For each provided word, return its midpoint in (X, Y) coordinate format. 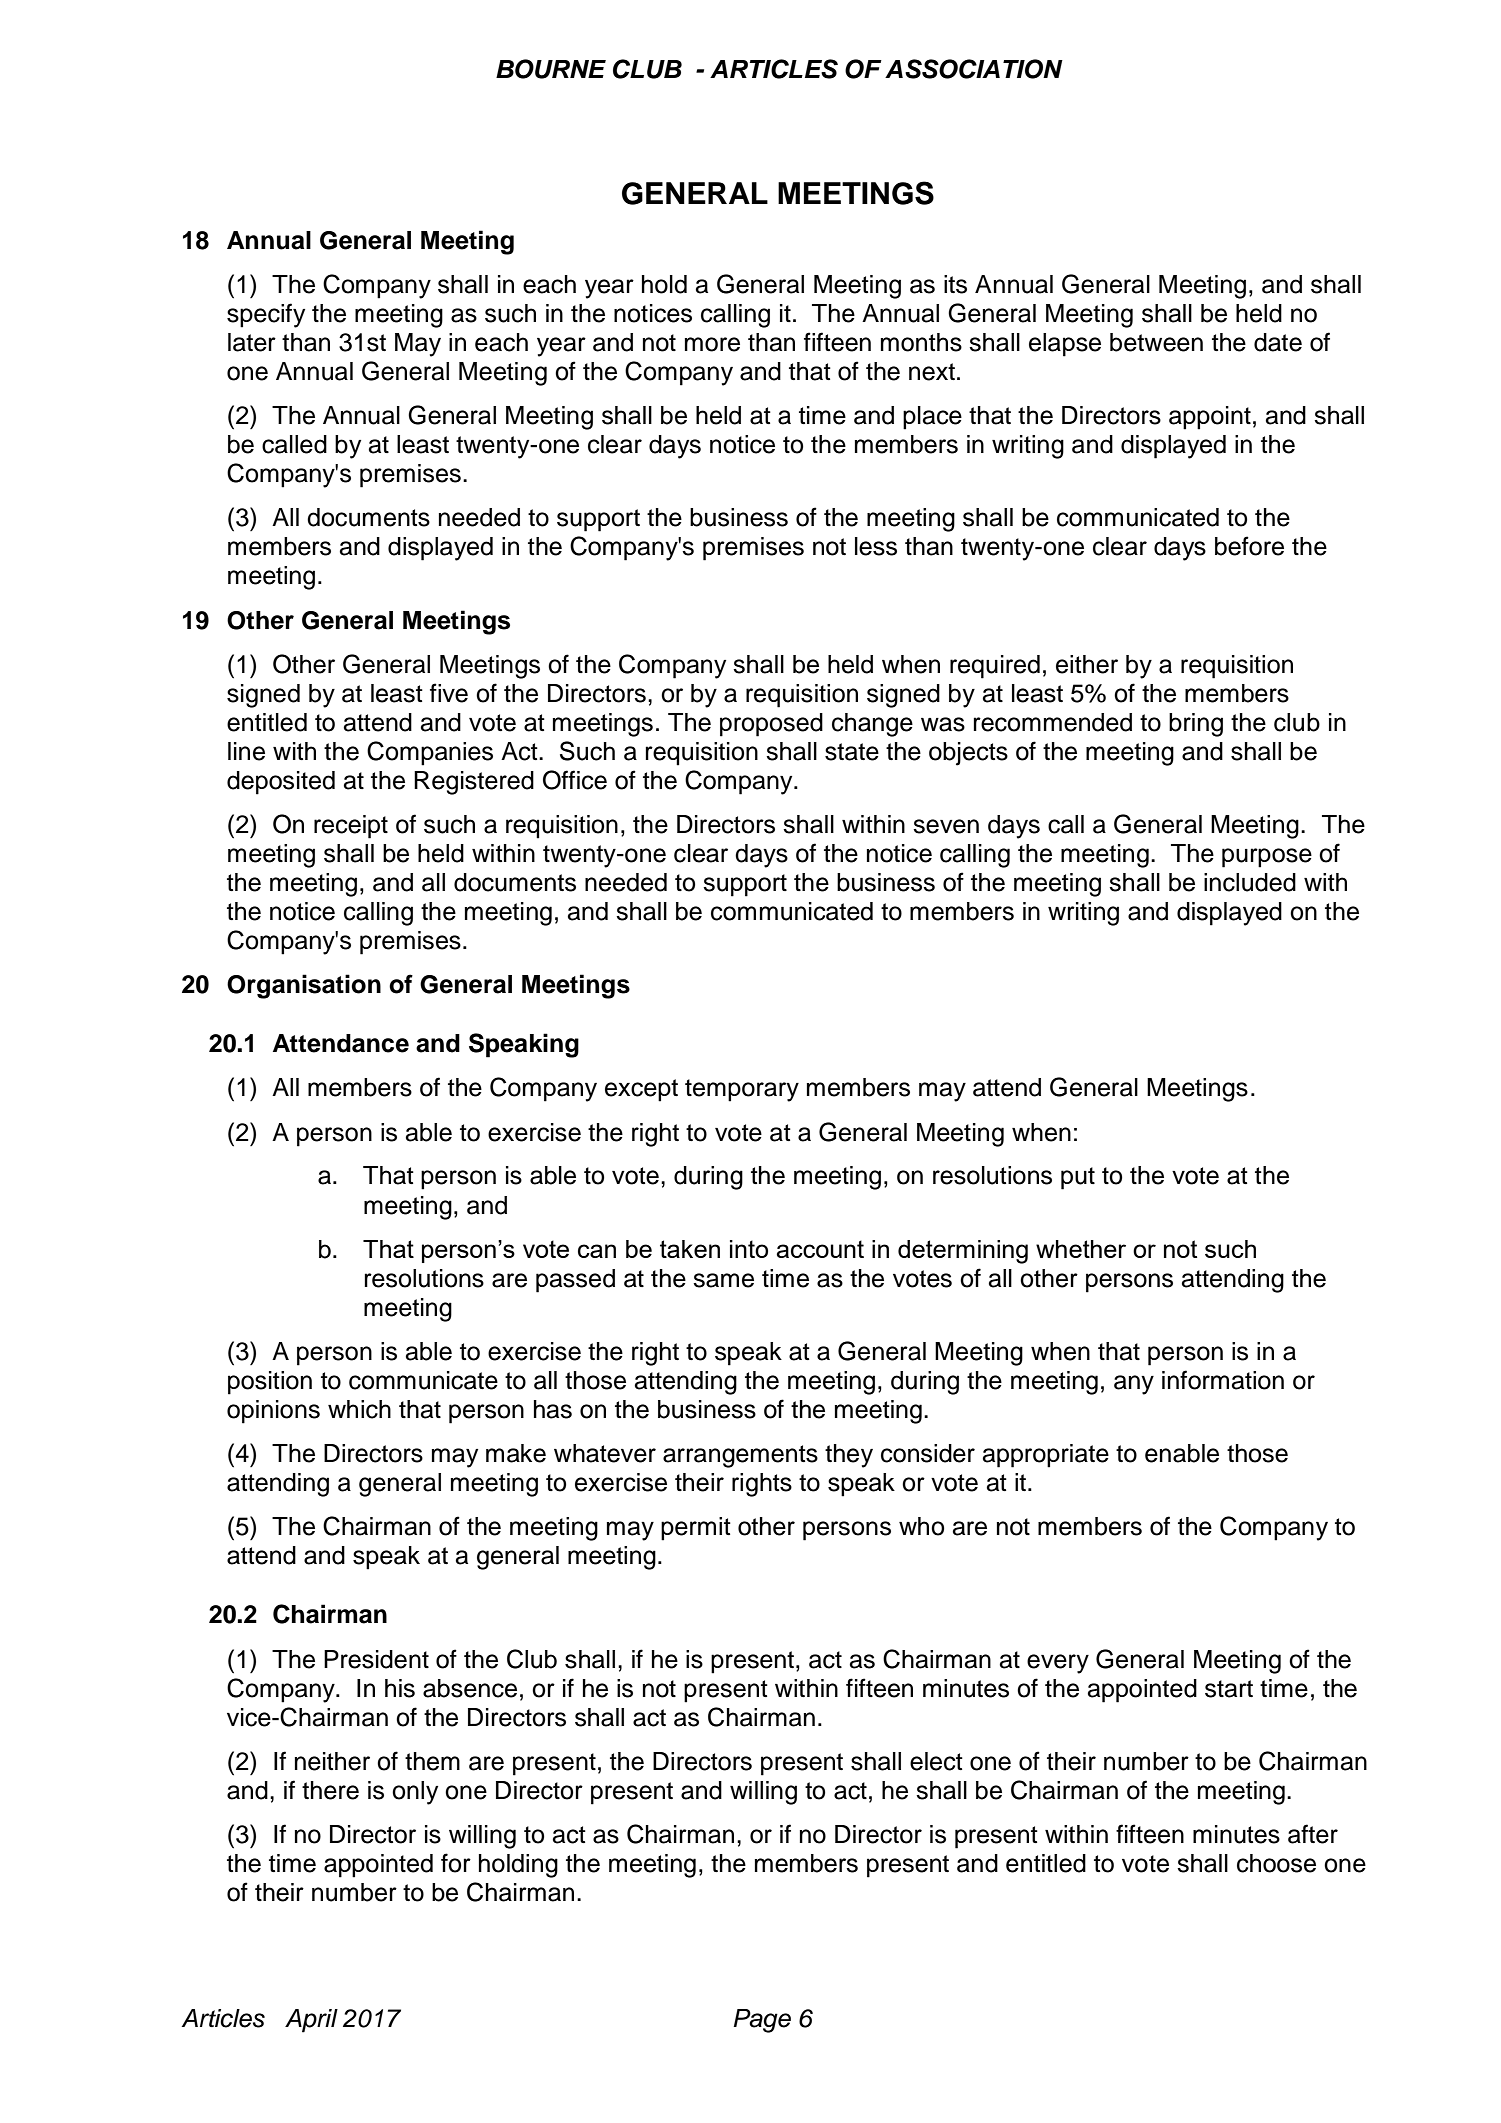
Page (762, 2021)
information (1223, 1380)
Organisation (304, 986)
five (449, 693)
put (1078, 1178)
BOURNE (551, 69)
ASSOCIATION (974, 69)
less (876, 546)
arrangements (740, 1456)
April (311, 2021)
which (359, 1409)
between (1156, 342)
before (1249, 546)
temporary (742, 1090)
